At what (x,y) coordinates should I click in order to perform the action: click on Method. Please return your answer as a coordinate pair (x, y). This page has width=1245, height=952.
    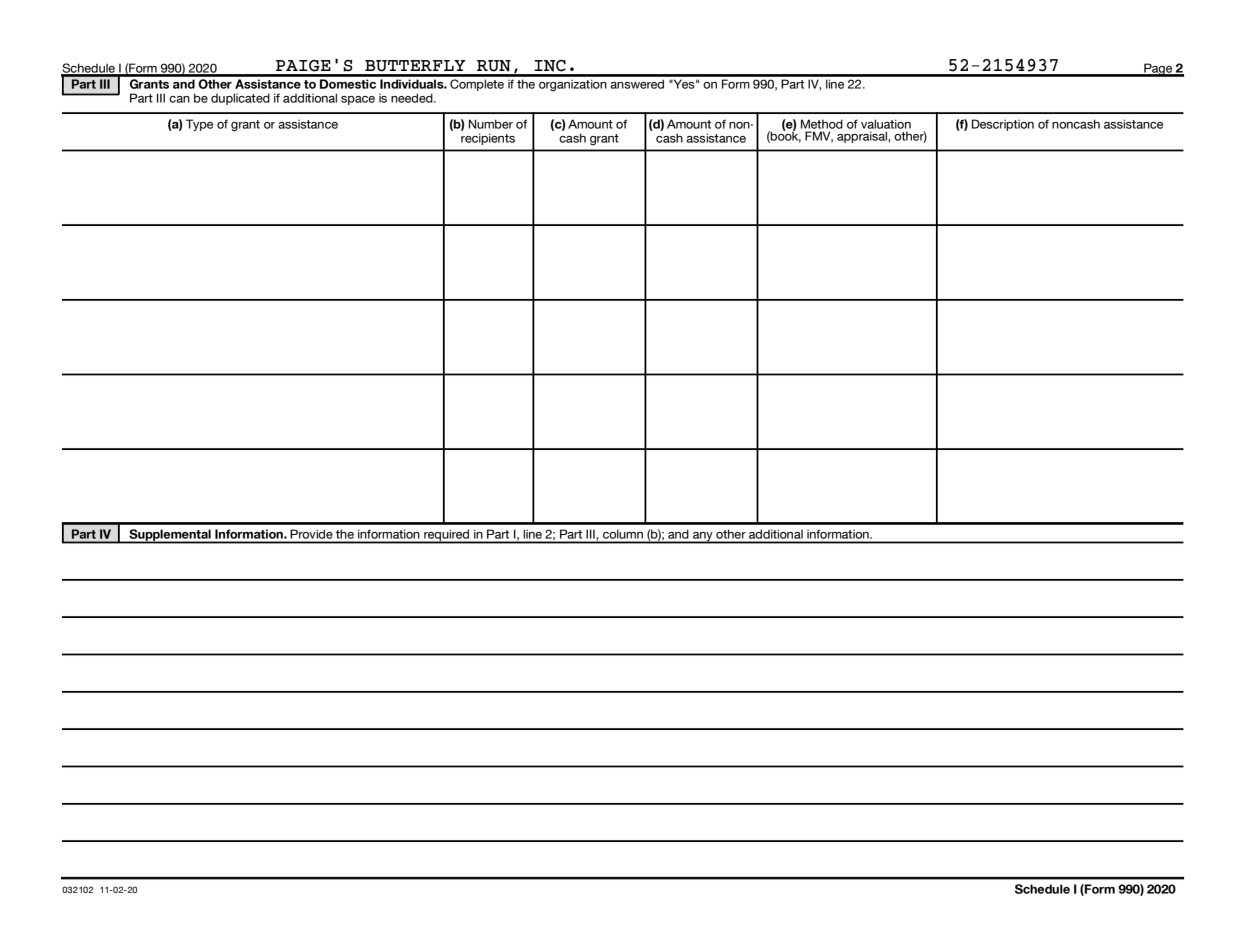
    Looking at the image, I should click on (822, 124).
